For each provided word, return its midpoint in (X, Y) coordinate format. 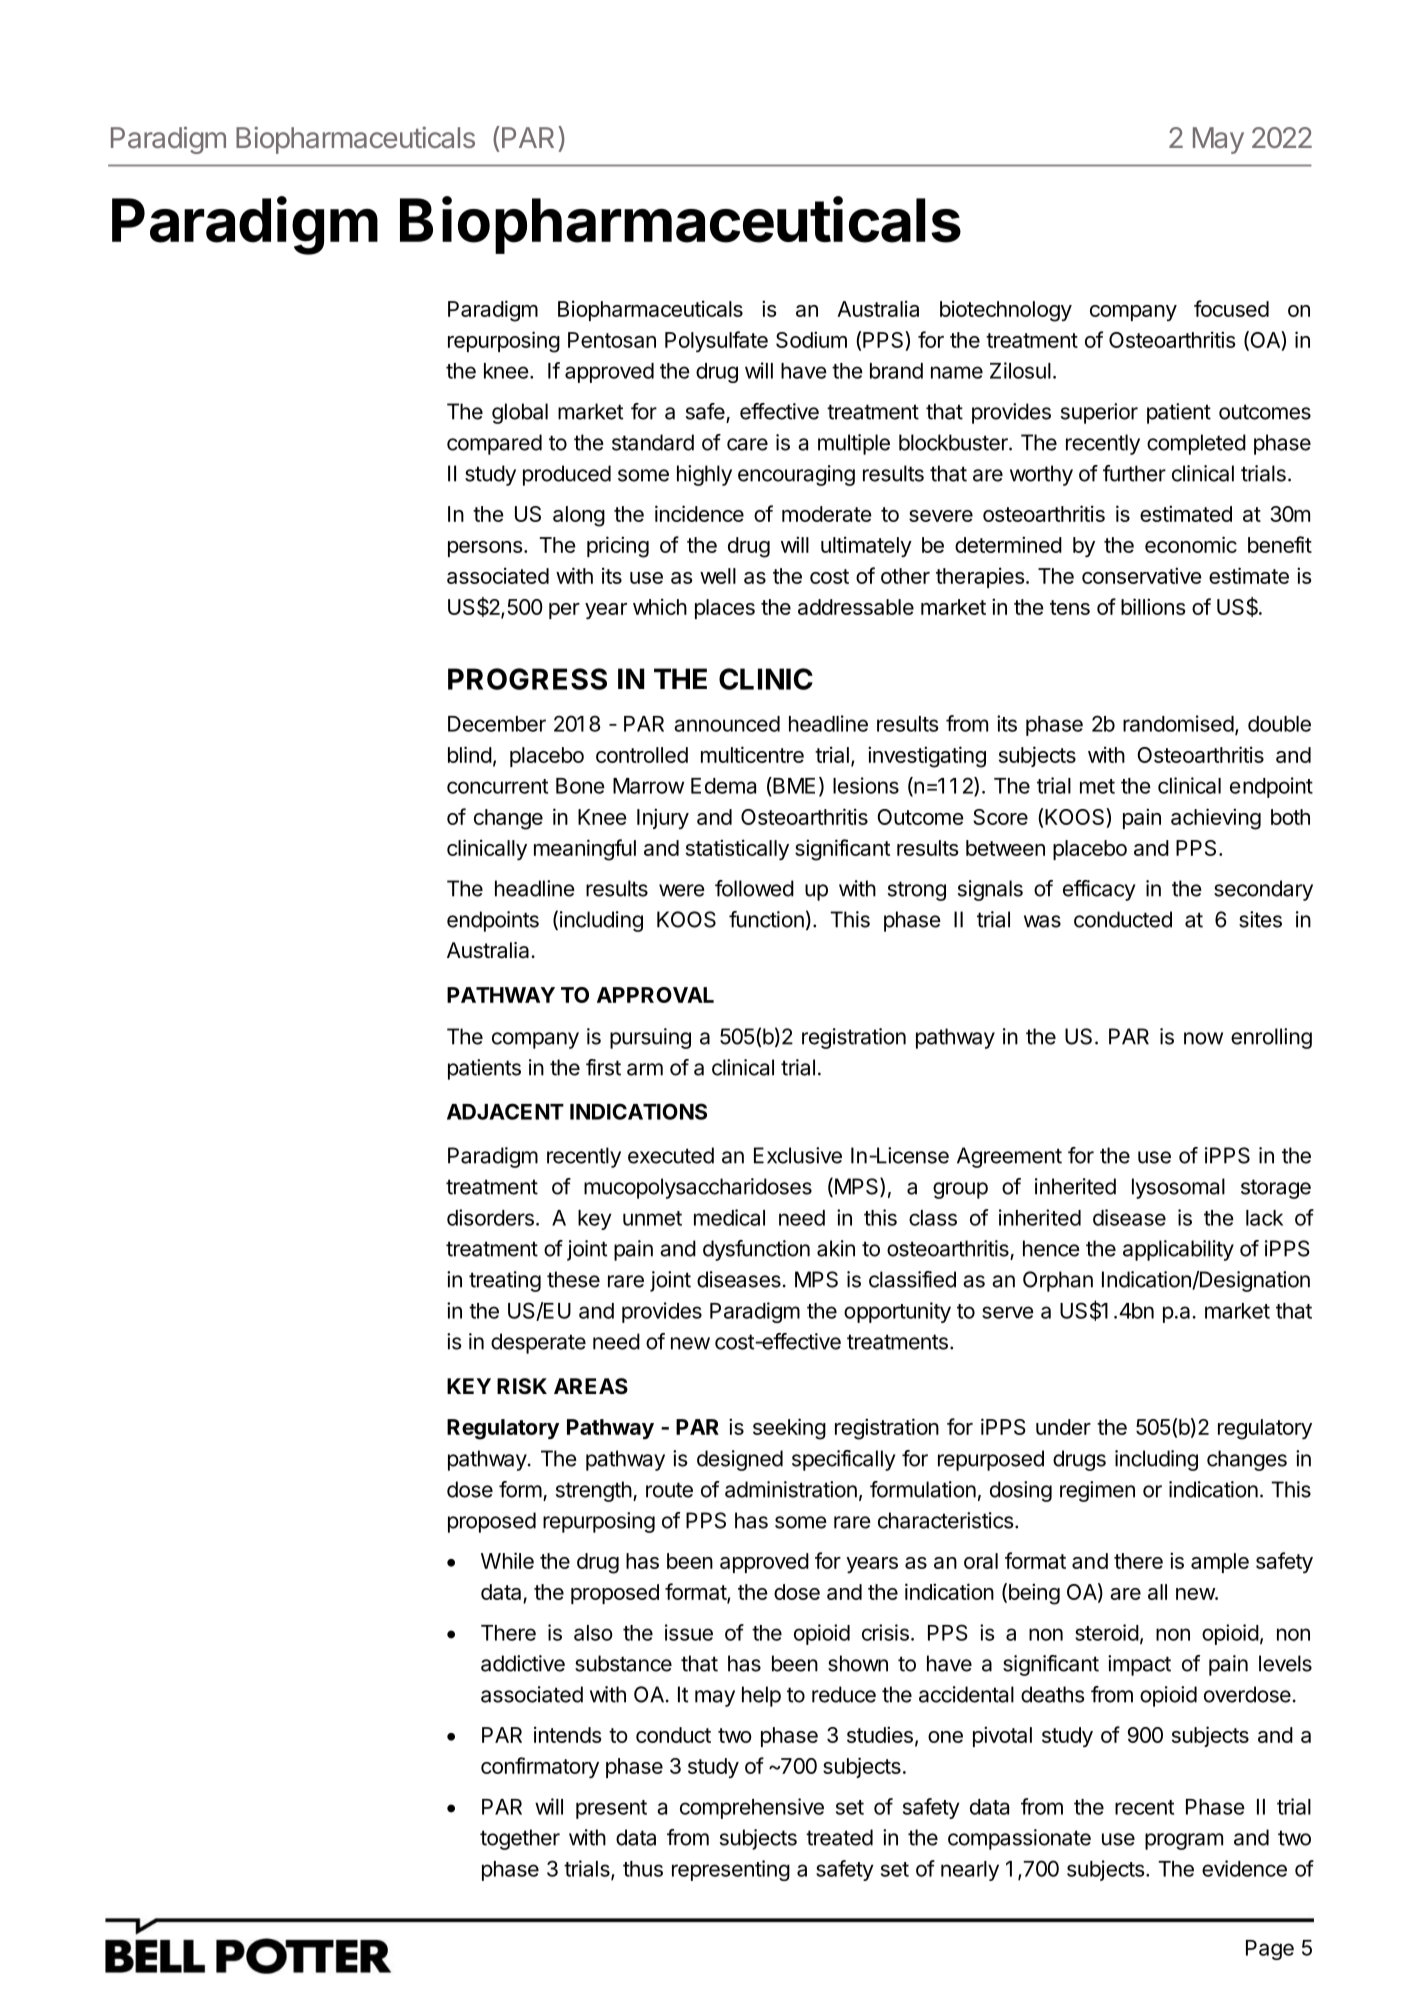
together (520, 1839)
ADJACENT (505, 1111)
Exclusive (798, 1155)
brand (896, 371)
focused (1231, 308)
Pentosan (612, 340)
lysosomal (1178, 1188)
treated (839, 1837)
